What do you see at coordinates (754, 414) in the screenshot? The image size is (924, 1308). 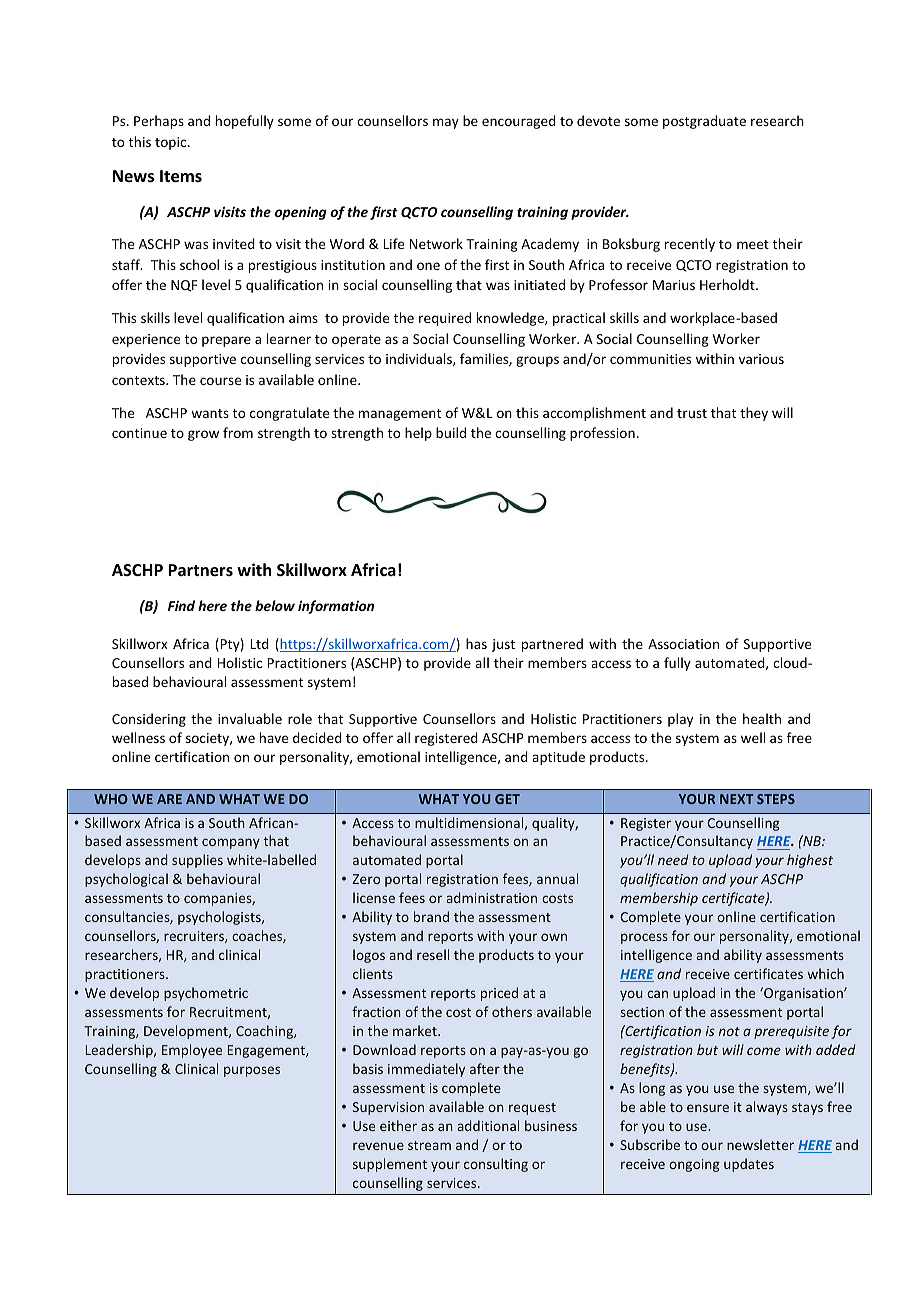 I see `they` at bounding box center [754, 414].
